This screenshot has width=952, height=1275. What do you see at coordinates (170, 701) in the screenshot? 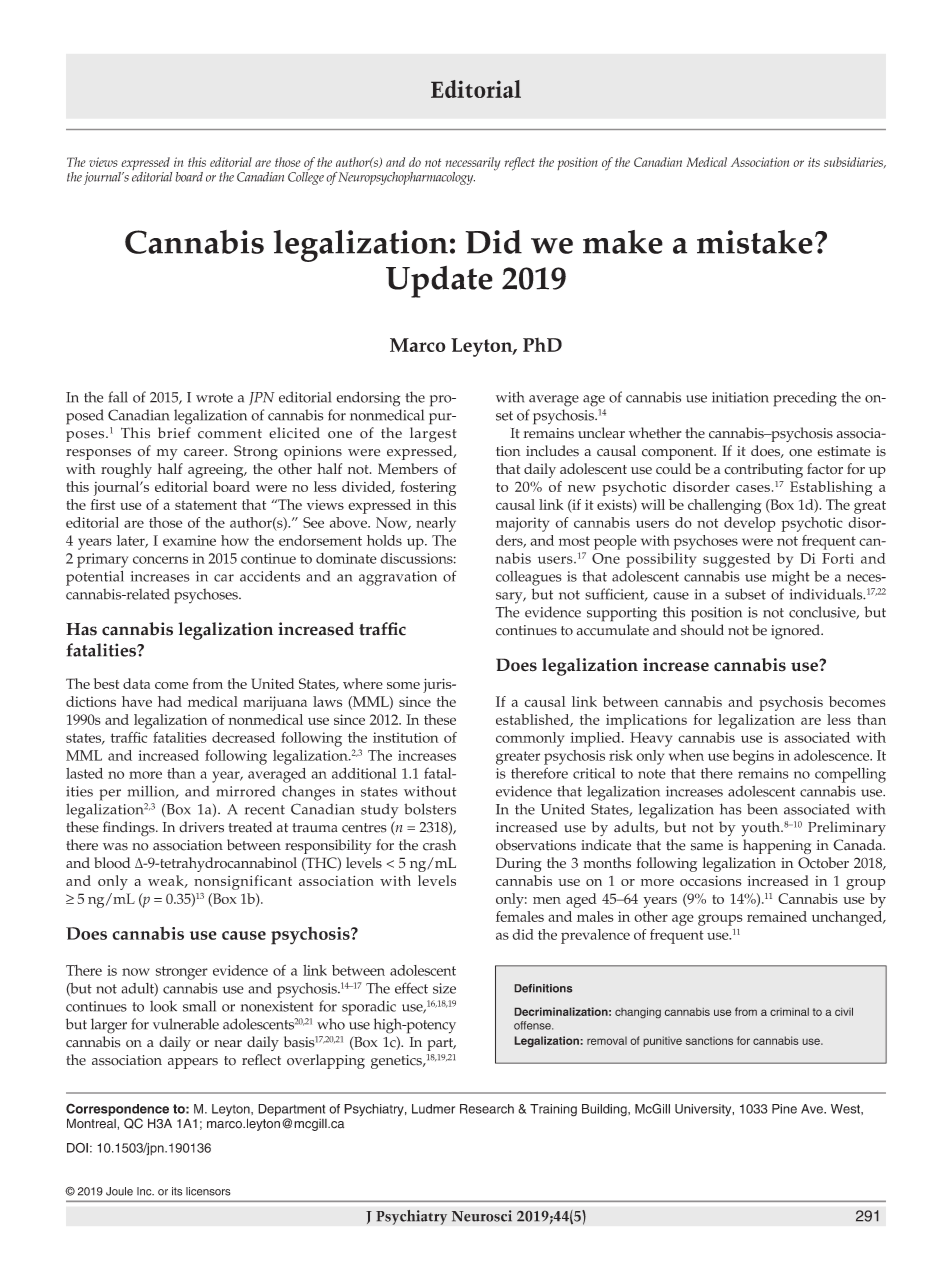
I see `had` at bounding box center [170, 701].
